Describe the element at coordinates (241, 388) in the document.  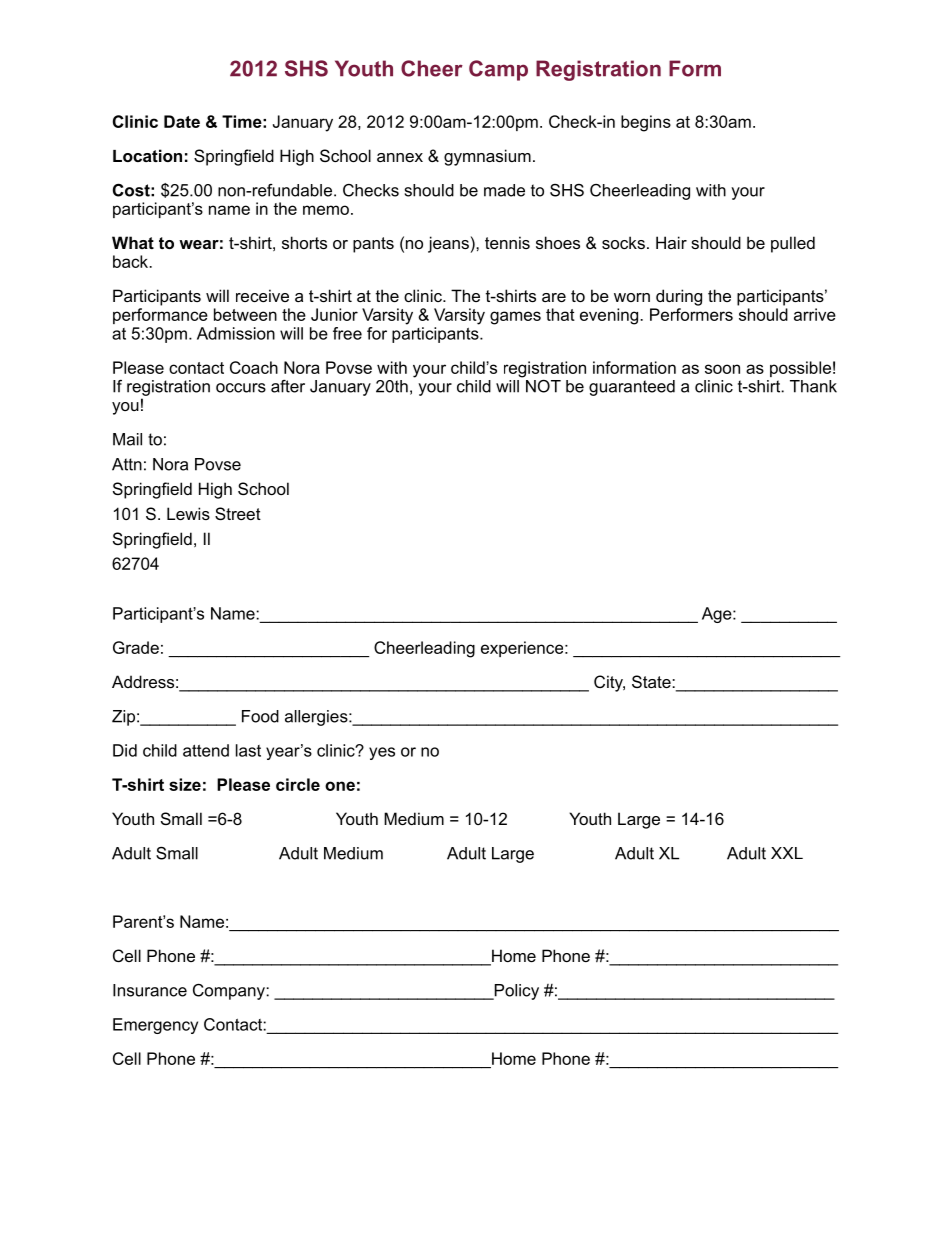
I see `occurs` at that location.
